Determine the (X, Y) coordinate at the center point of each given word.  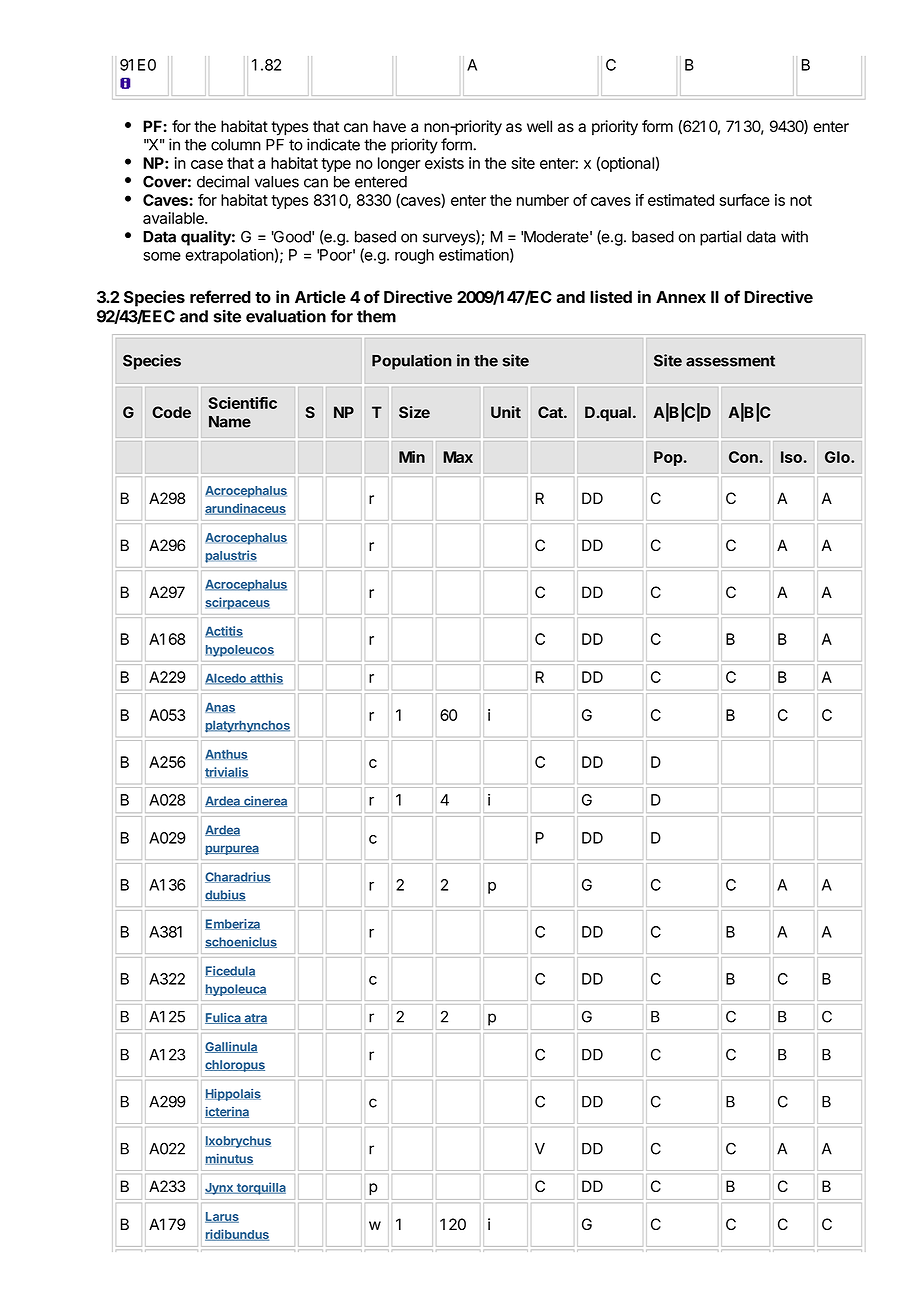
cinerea (265, 801)
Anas (220, 707)
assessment (730, 361)
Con (743, 457)
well (539, 126)
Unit (506, 412)
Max (458, 457)
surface (745, 200)
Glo (838, 457)
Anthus (226, 754)
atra (254, 1019)
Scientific (242, 403)
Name (230, 422)
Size (414, 412)
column (236, 145)
